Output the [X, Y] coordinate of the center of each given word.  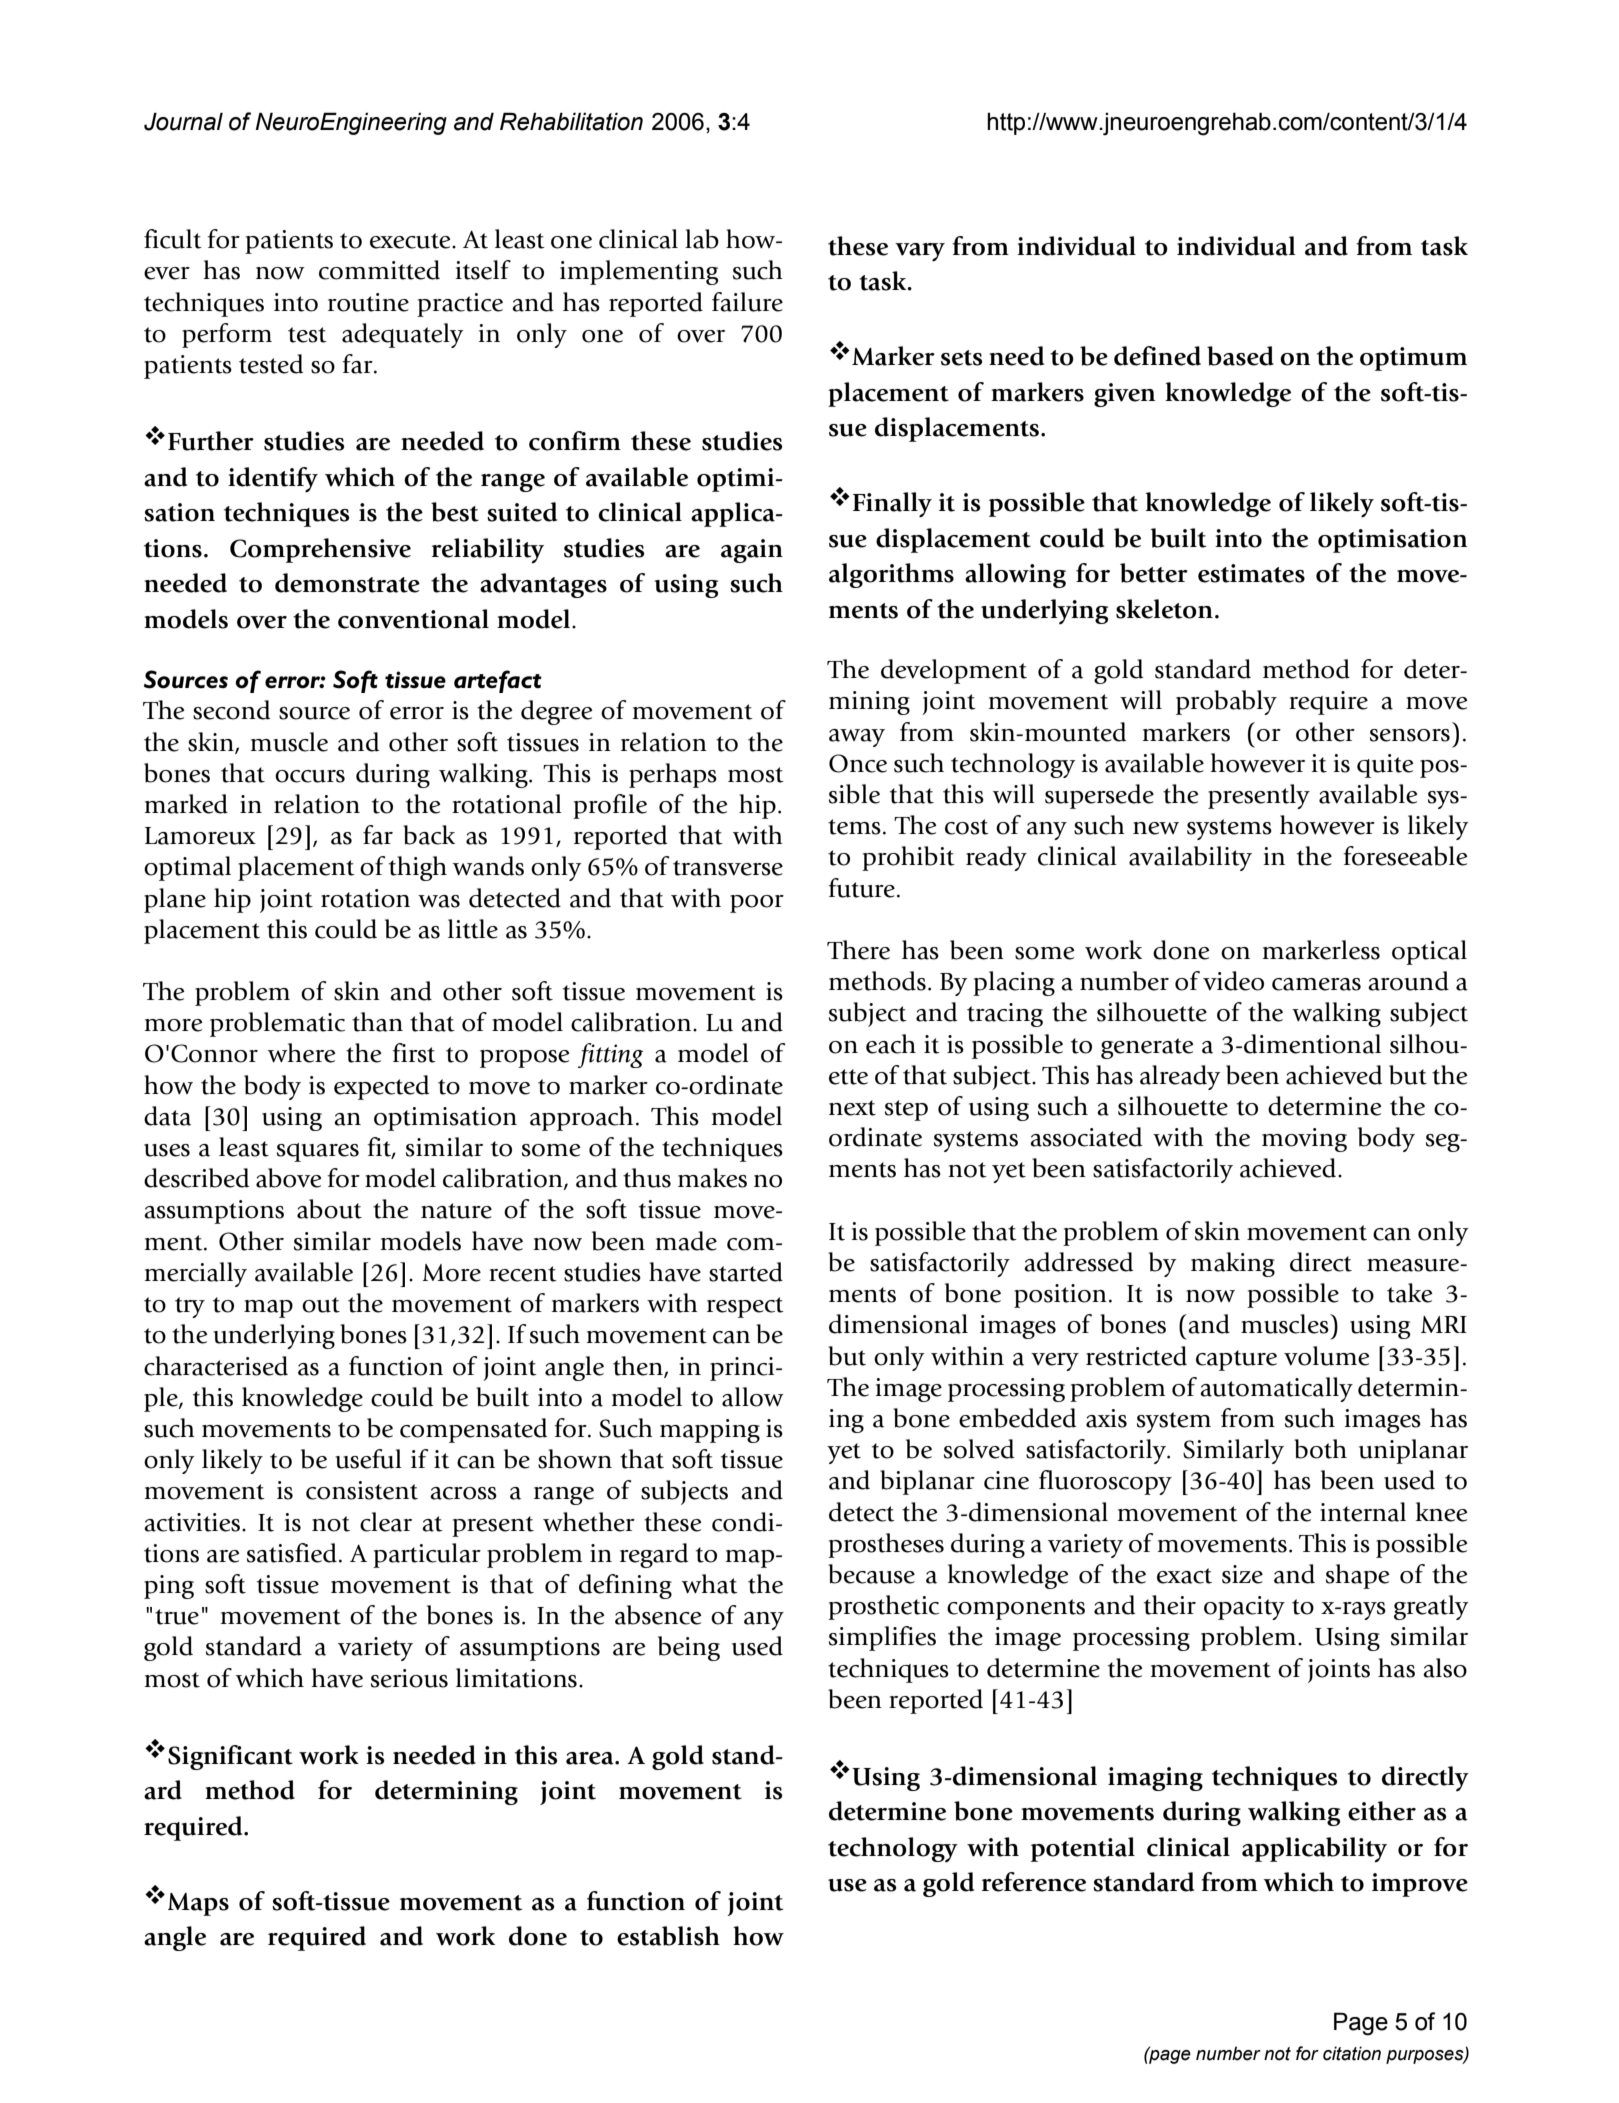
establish [668, 1936]
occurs [310, 776]
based [1240, 356]
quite [1385, 766]
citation [1352, 2053]
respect [745, 1307]
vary [920, 252]
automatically [1276, 1389]
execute [411, 241]
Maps [198, 1904]
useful [368, 1459]
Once [858, 763]
